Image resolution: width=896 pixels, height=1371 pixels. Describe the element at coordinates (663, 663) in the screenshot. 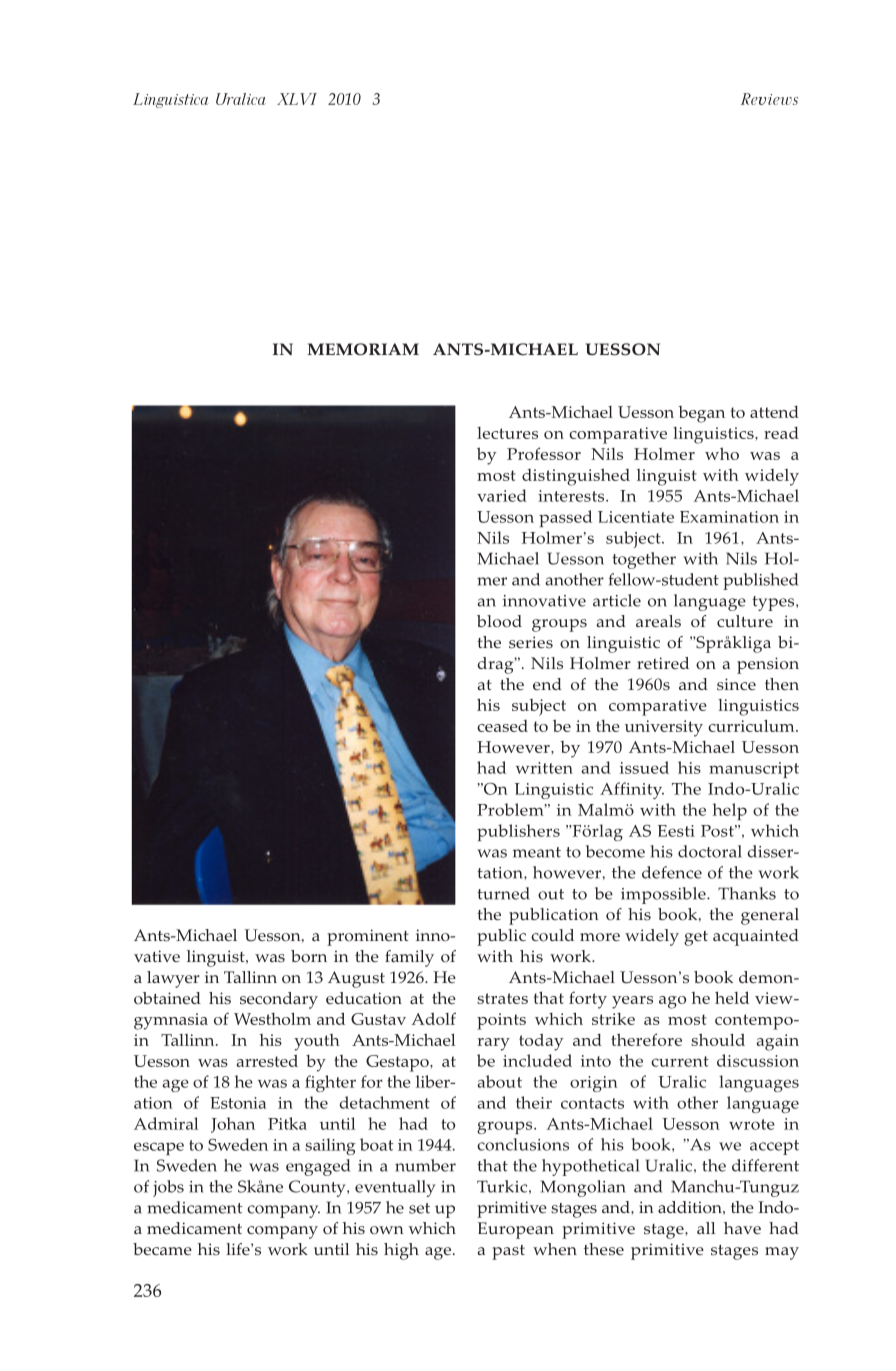

I see `retired` at that location.
